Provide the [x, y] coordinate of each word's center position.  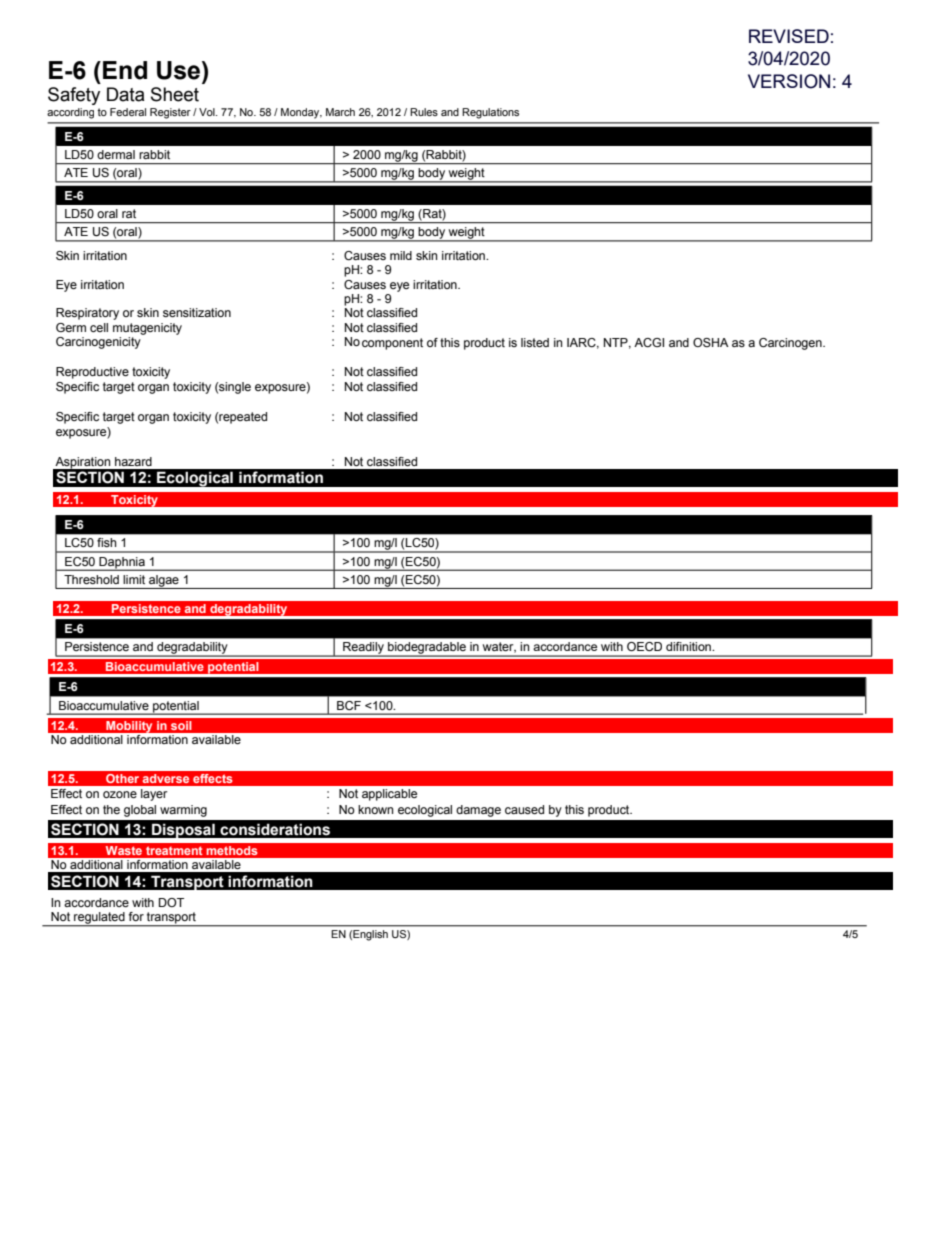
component [392, 344]
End [125, 70]
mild [401, 255]
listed [535, 342]
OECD [644, 646]
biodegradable [427, 649]
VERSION [789, 81]
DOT [171, 902]
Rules [424, 112]
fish [106, 542]
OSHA [711, 342]
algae [164, 582]
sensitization [197, 312]
